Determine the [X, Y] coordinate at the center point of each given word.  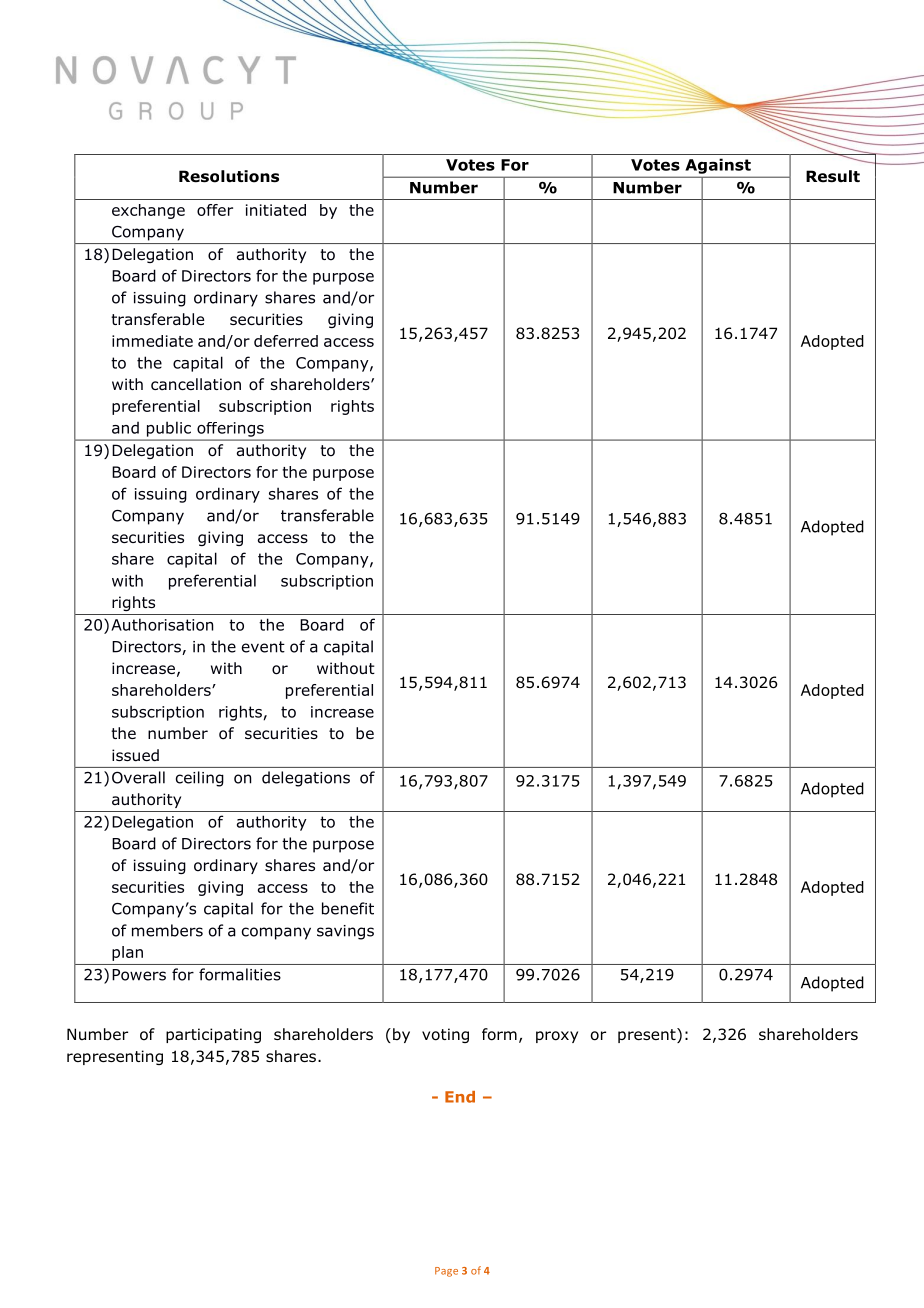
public [169, 429]
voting [445, 1035]
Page [446, 1272]
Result [833, 176]
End [460, 1097]
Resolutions [229, 176]
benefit [348, 908]
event [263, 647]
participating [213, 1035]
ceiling [200, 779]
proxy [557, 1037]
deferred [286, 341]
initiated [276, 210]
